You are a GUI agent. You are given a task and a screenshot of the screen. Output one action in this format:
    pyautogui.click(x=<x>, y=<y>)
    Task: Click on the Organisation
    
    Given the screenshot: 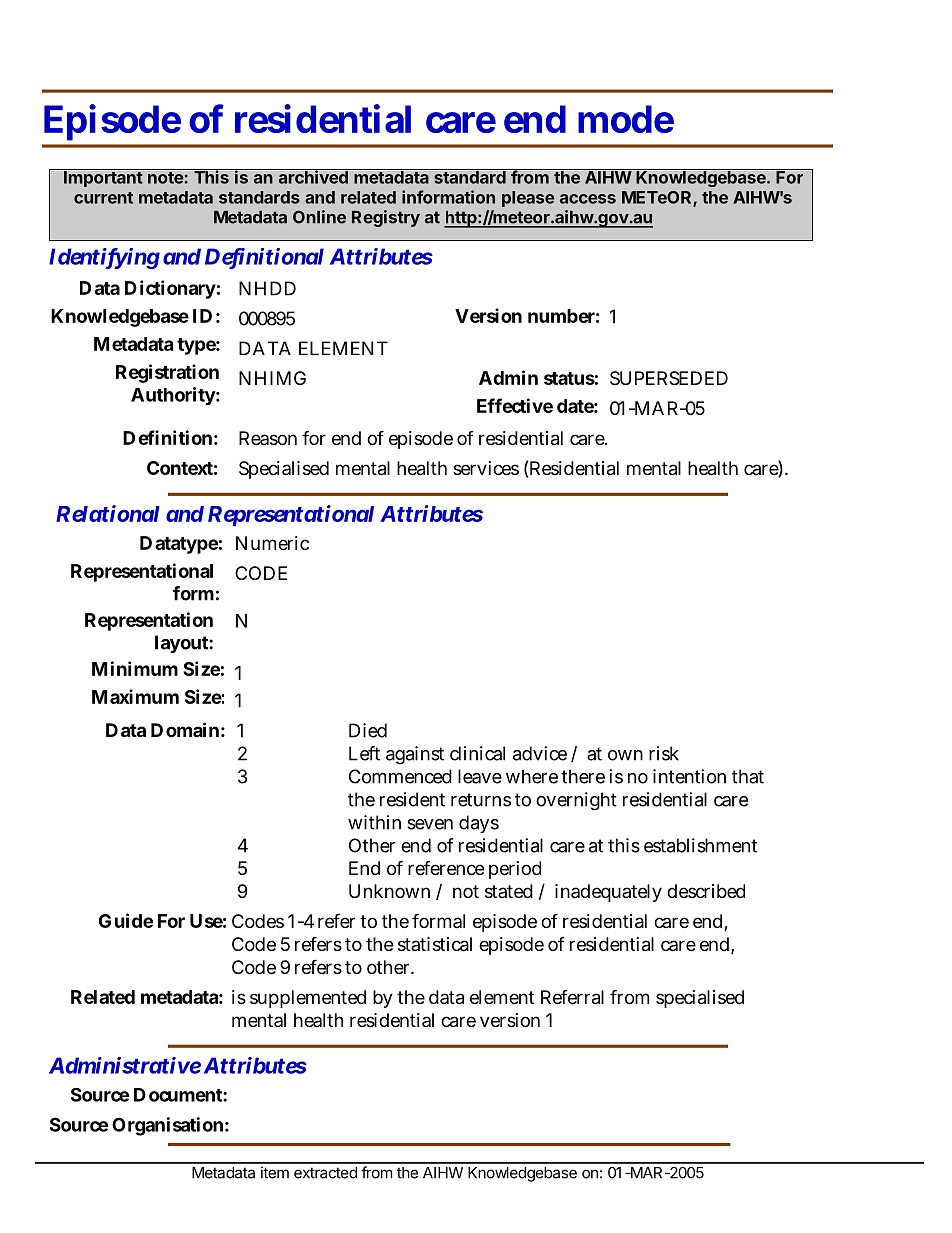 What is the action you would take?
    pyautogui.click(x=167, y=1126)
